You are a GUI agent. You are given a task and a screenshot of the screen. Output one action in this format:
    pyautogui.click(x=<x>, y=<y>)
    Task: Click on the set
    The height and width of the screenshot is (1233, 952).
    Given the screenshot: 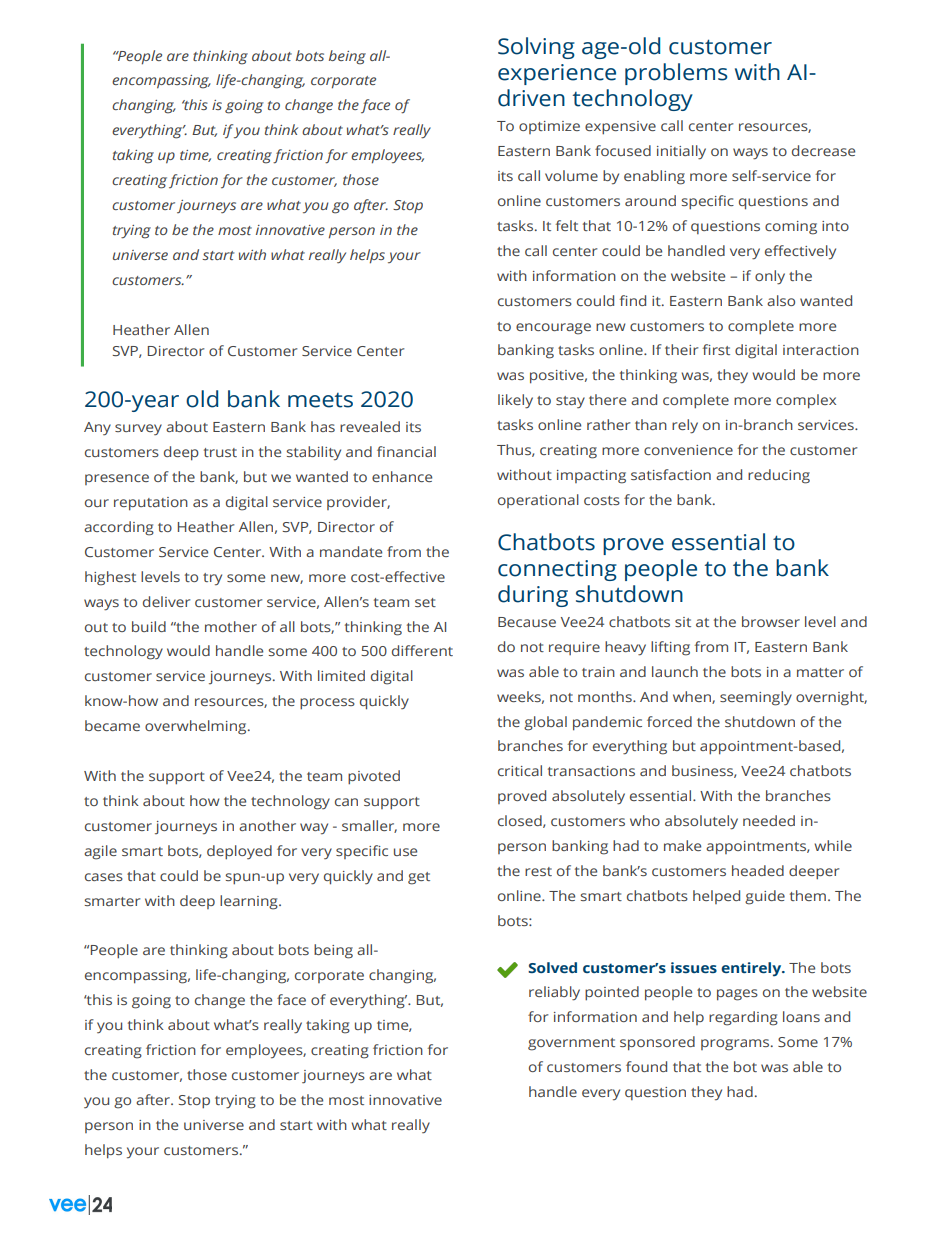 What is the action you would take?
    pyautogui.click(x=425, y=602)
